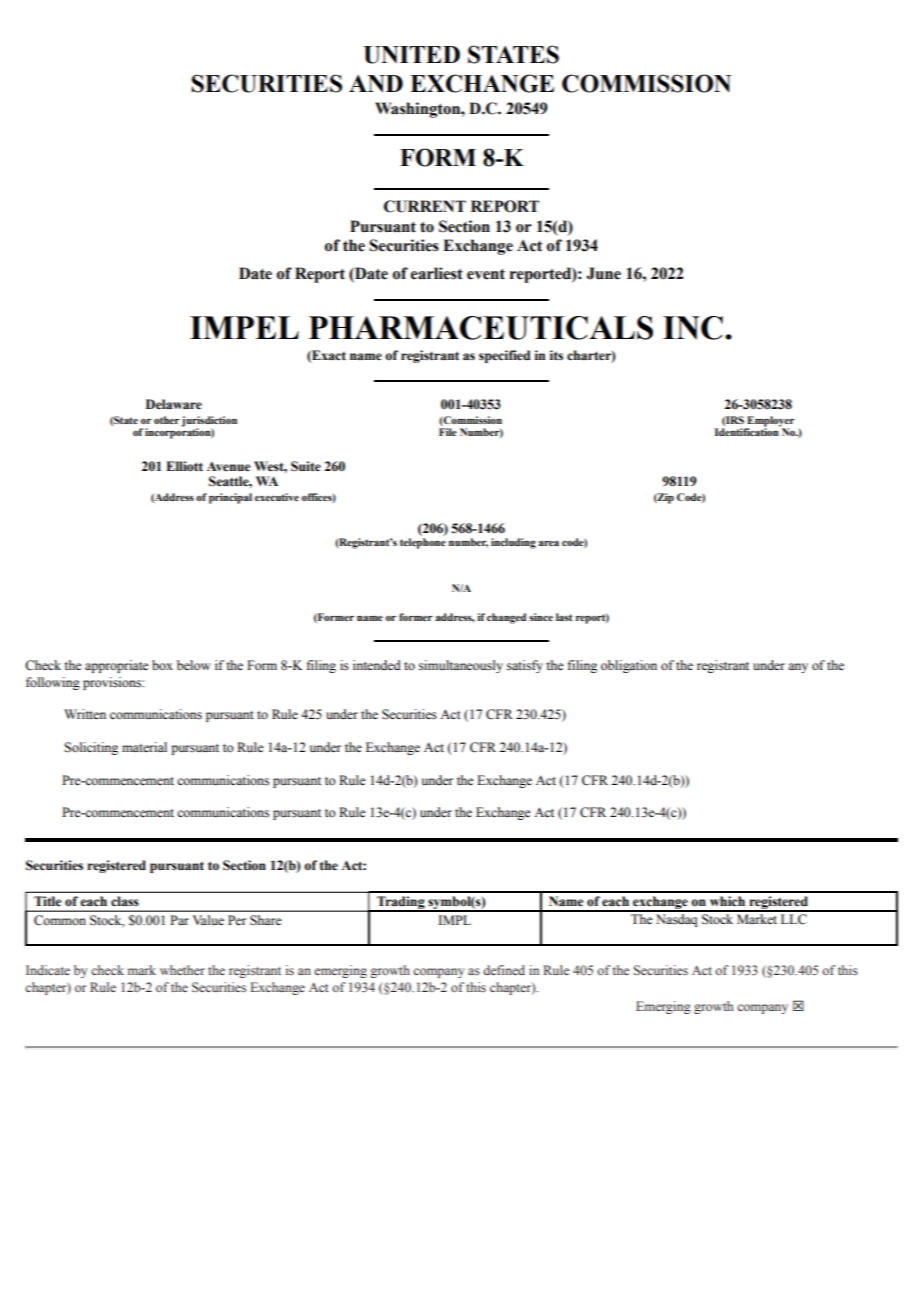 This document has height=1308, width=924. What do you see at coordinates (481, 328) in the document?
I see `PHARMACEUTICALS` at bounding box center [481, 328].
